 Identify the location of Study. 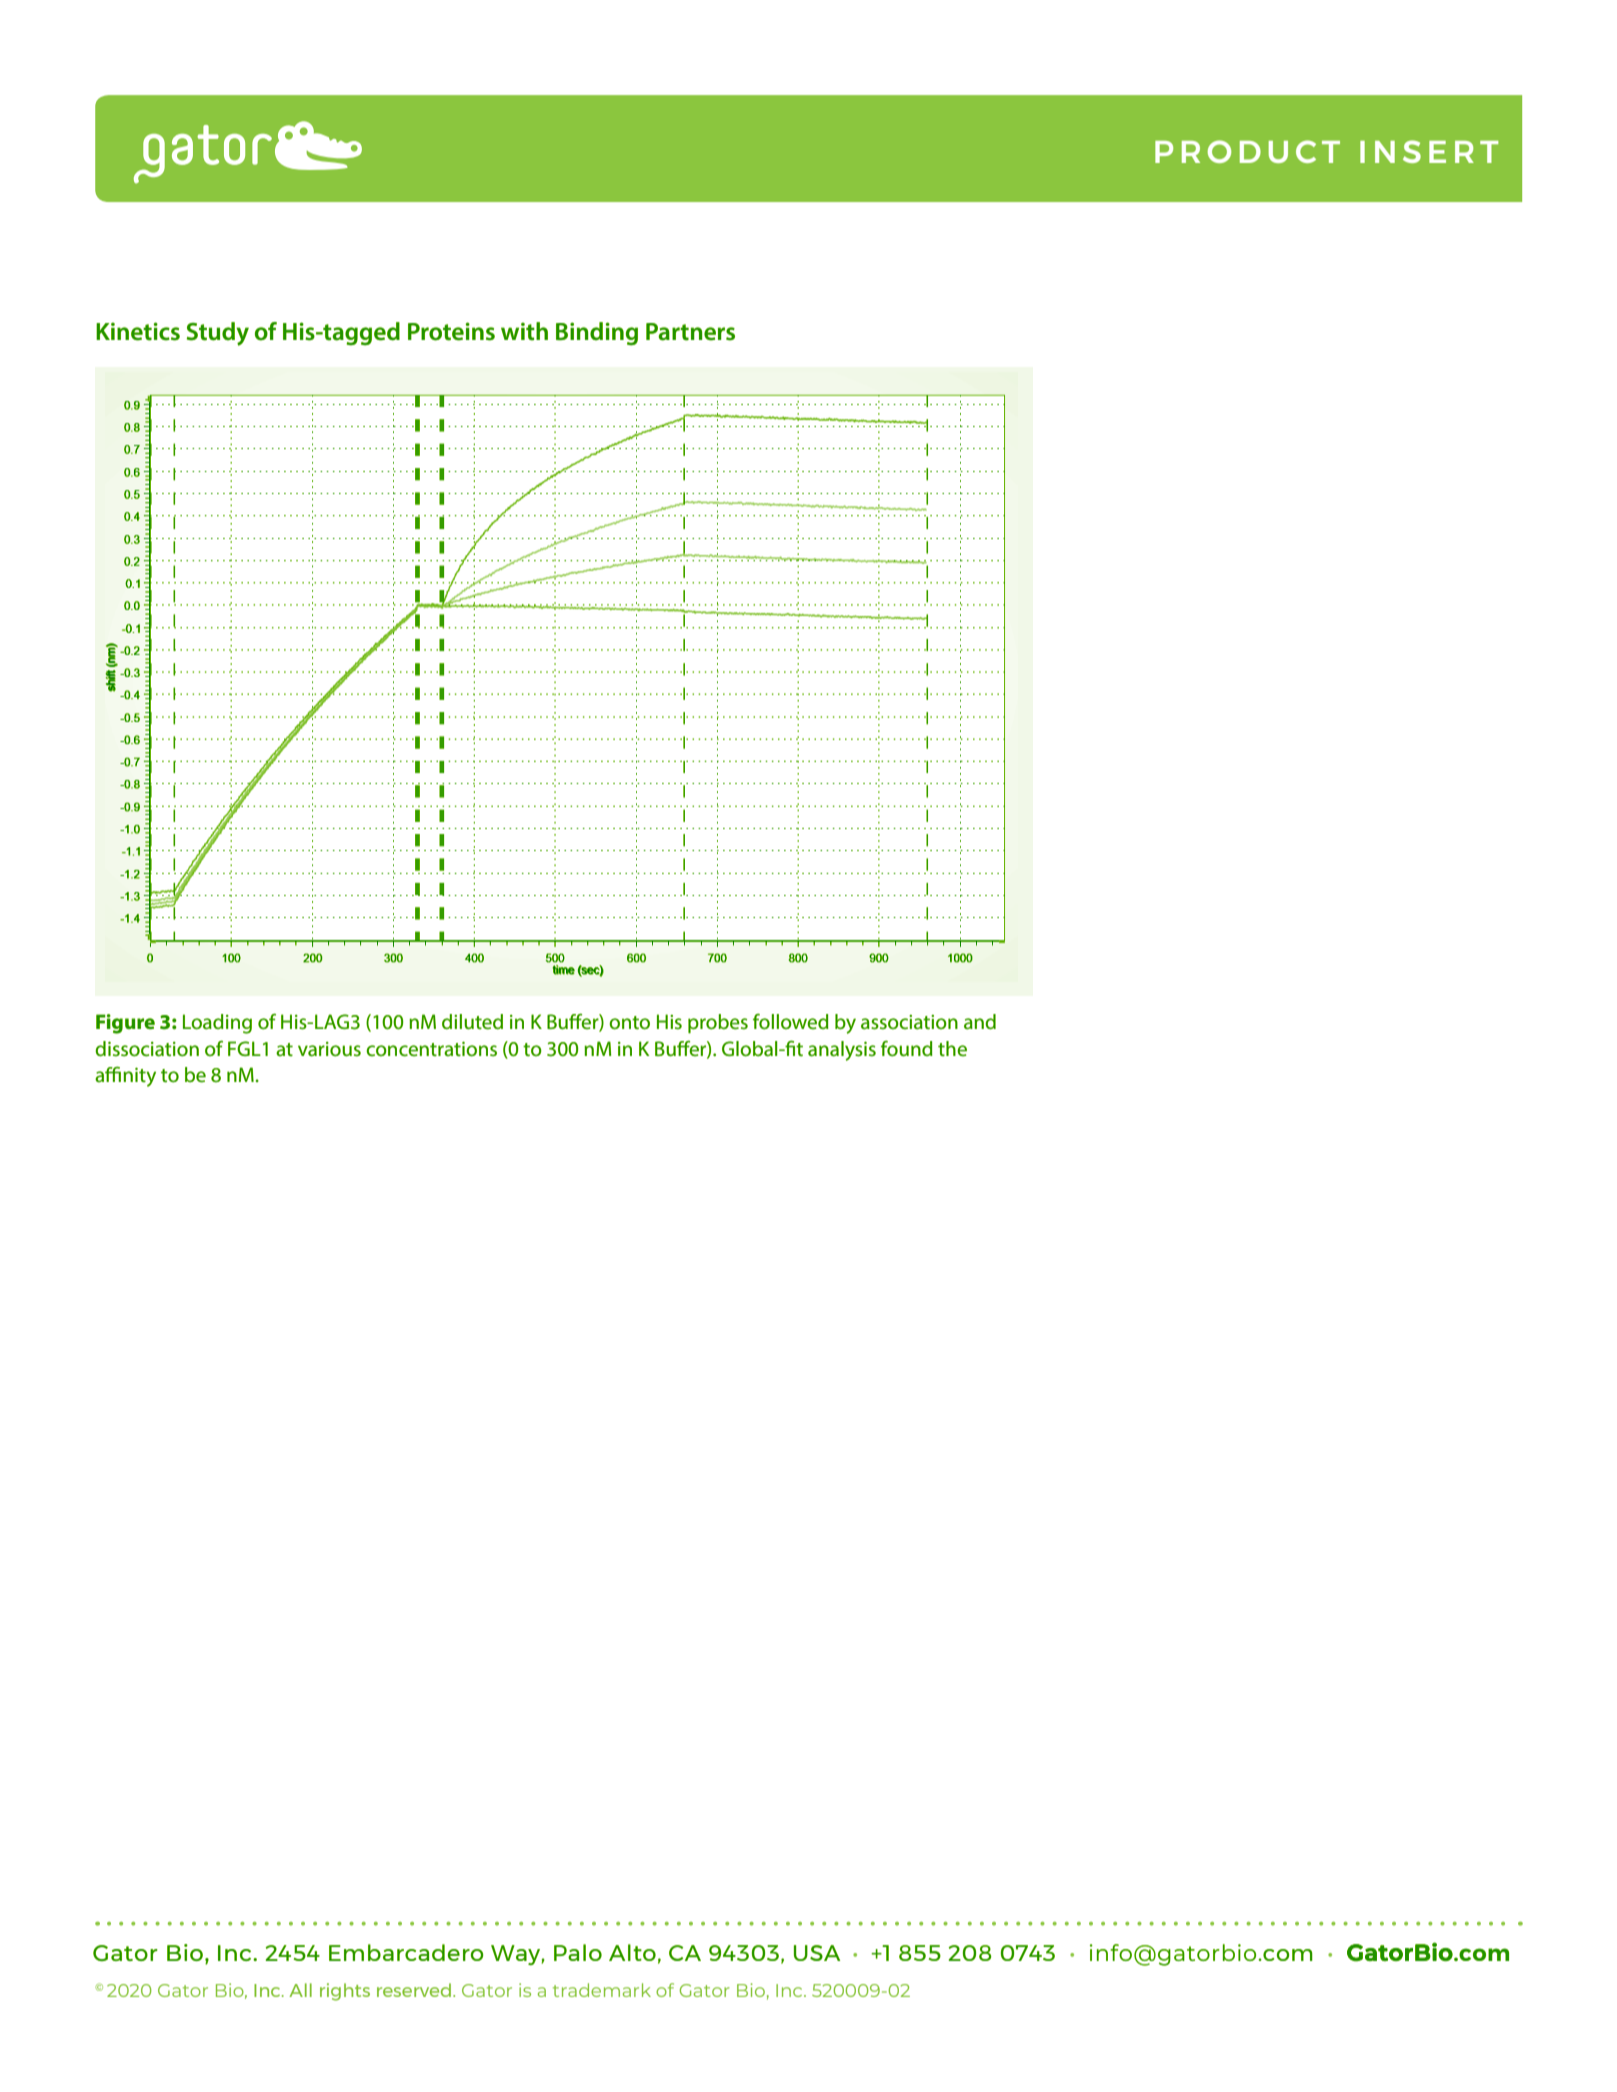
(218, 334).
